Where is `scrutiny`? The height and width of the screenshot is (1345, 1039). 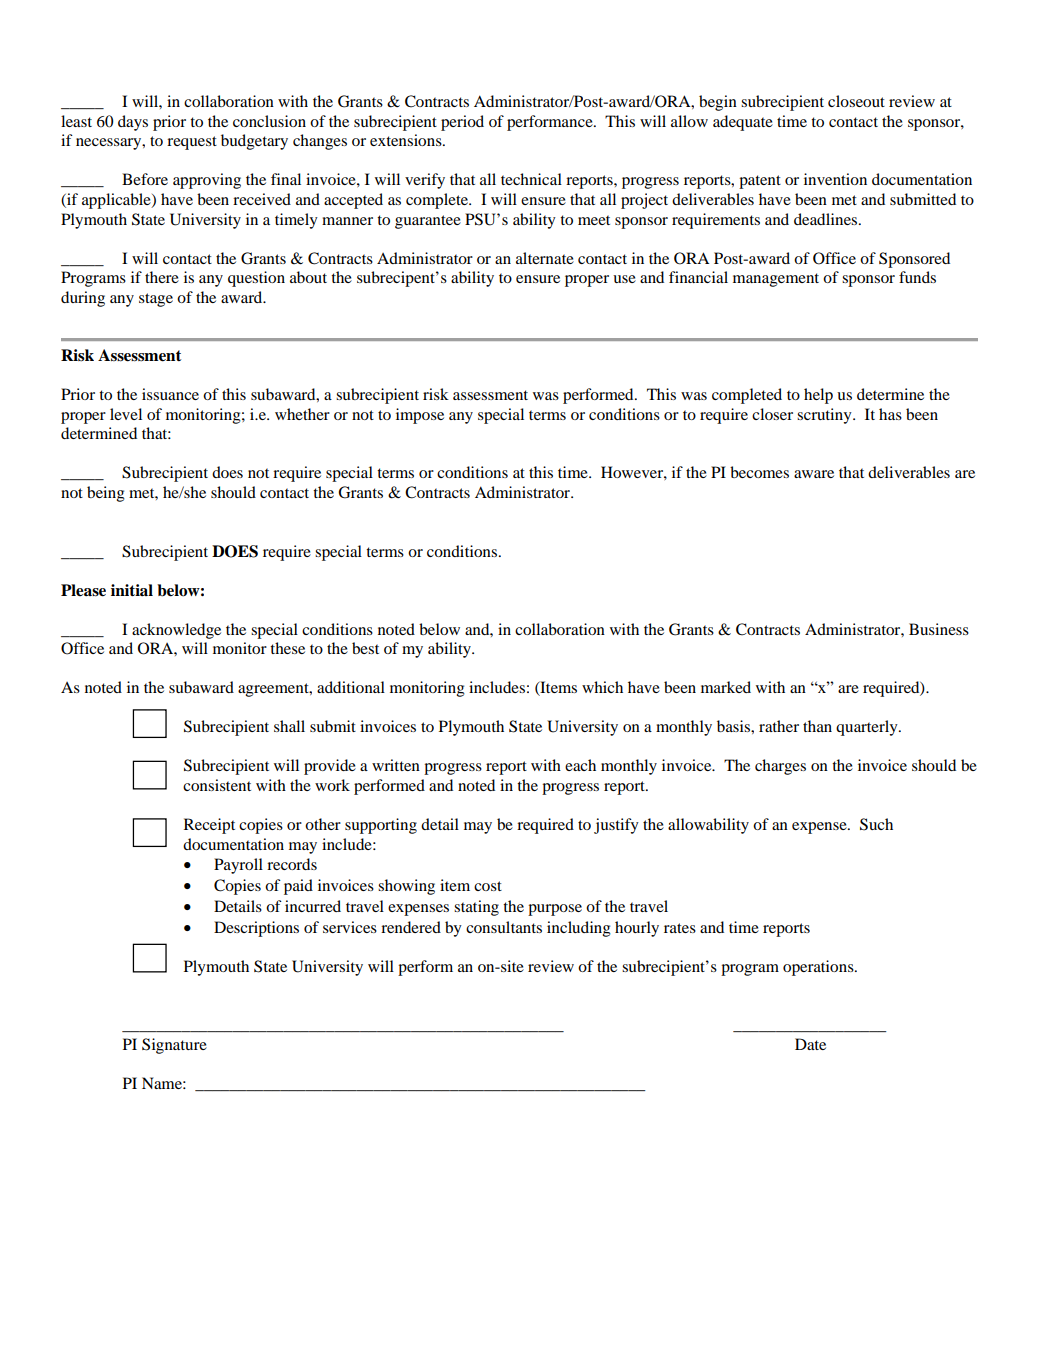 scrutiny is located at coordinates (825, 416).
